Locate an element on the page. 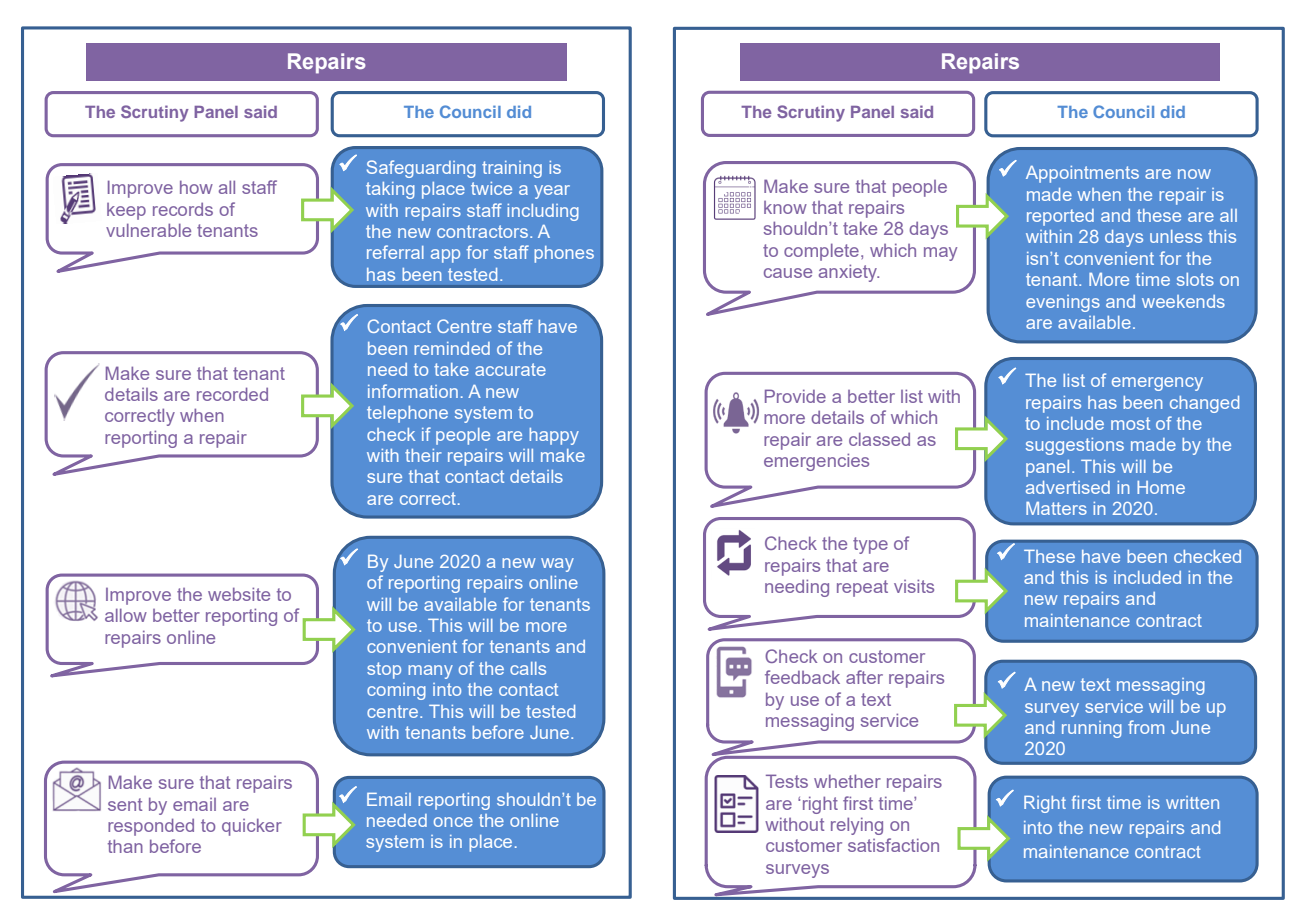 This document has height=924, width=1308. Matters is located at coordinates (1056, 508).
